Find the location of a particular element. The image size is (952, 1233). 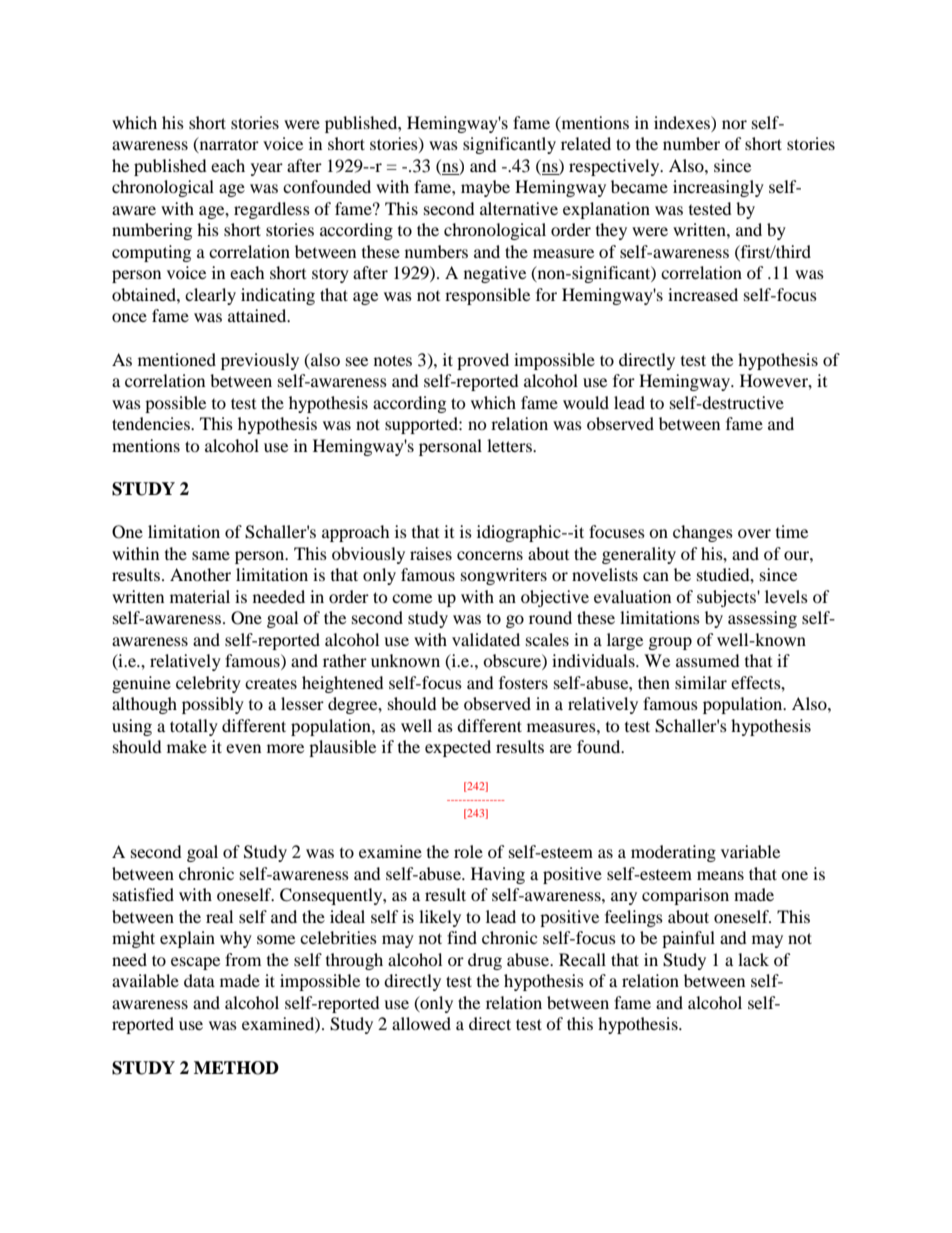

lack is located at coordinates (753, 959).
